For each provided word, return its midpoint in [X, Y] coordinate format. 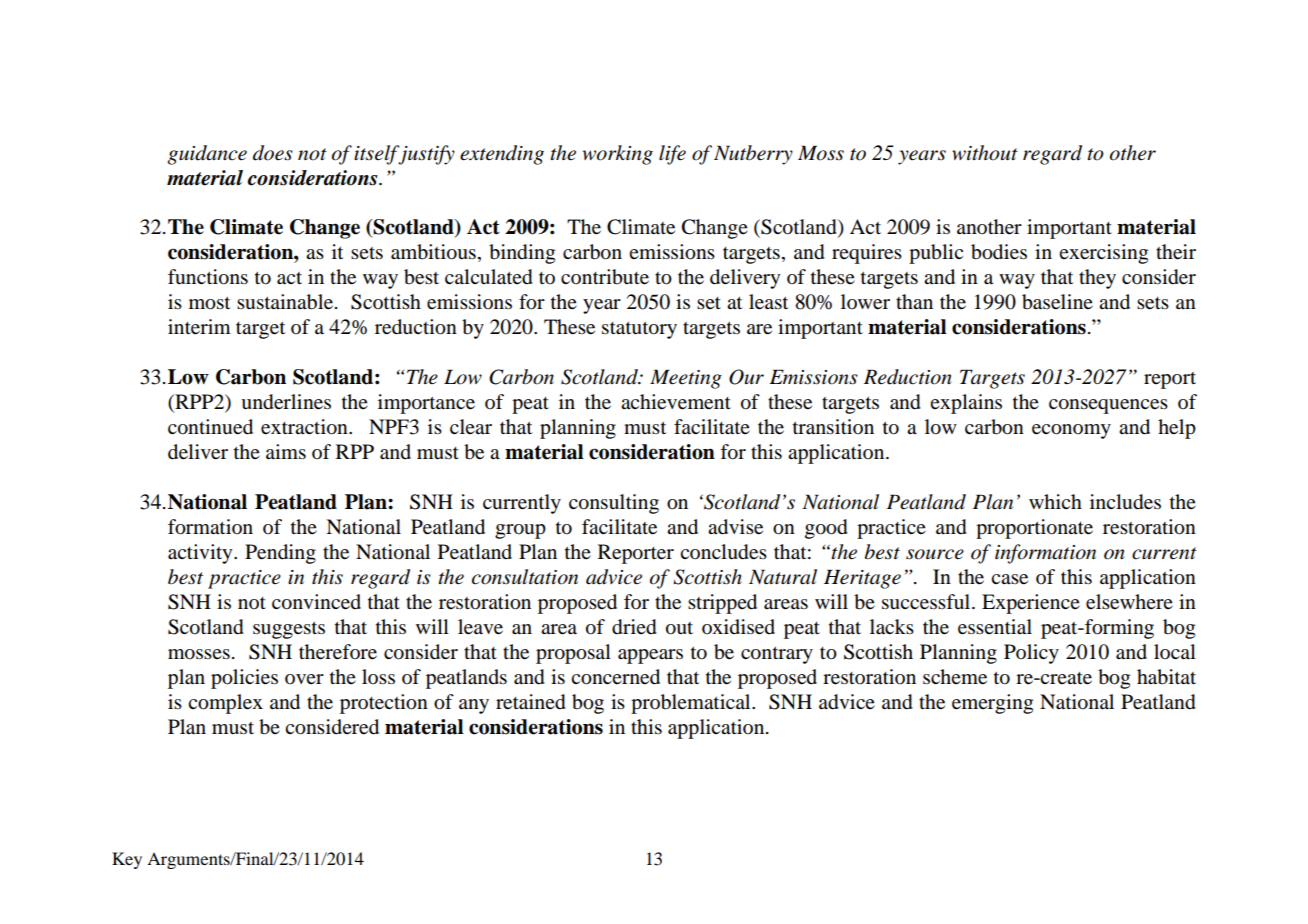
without [985, 153]
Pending [280, 554]
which [1055, 501]
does [273, 153]
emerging [992, 704]
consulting [614, 504]
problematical [692, 704]
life [672, 155]
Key [127, 860]
